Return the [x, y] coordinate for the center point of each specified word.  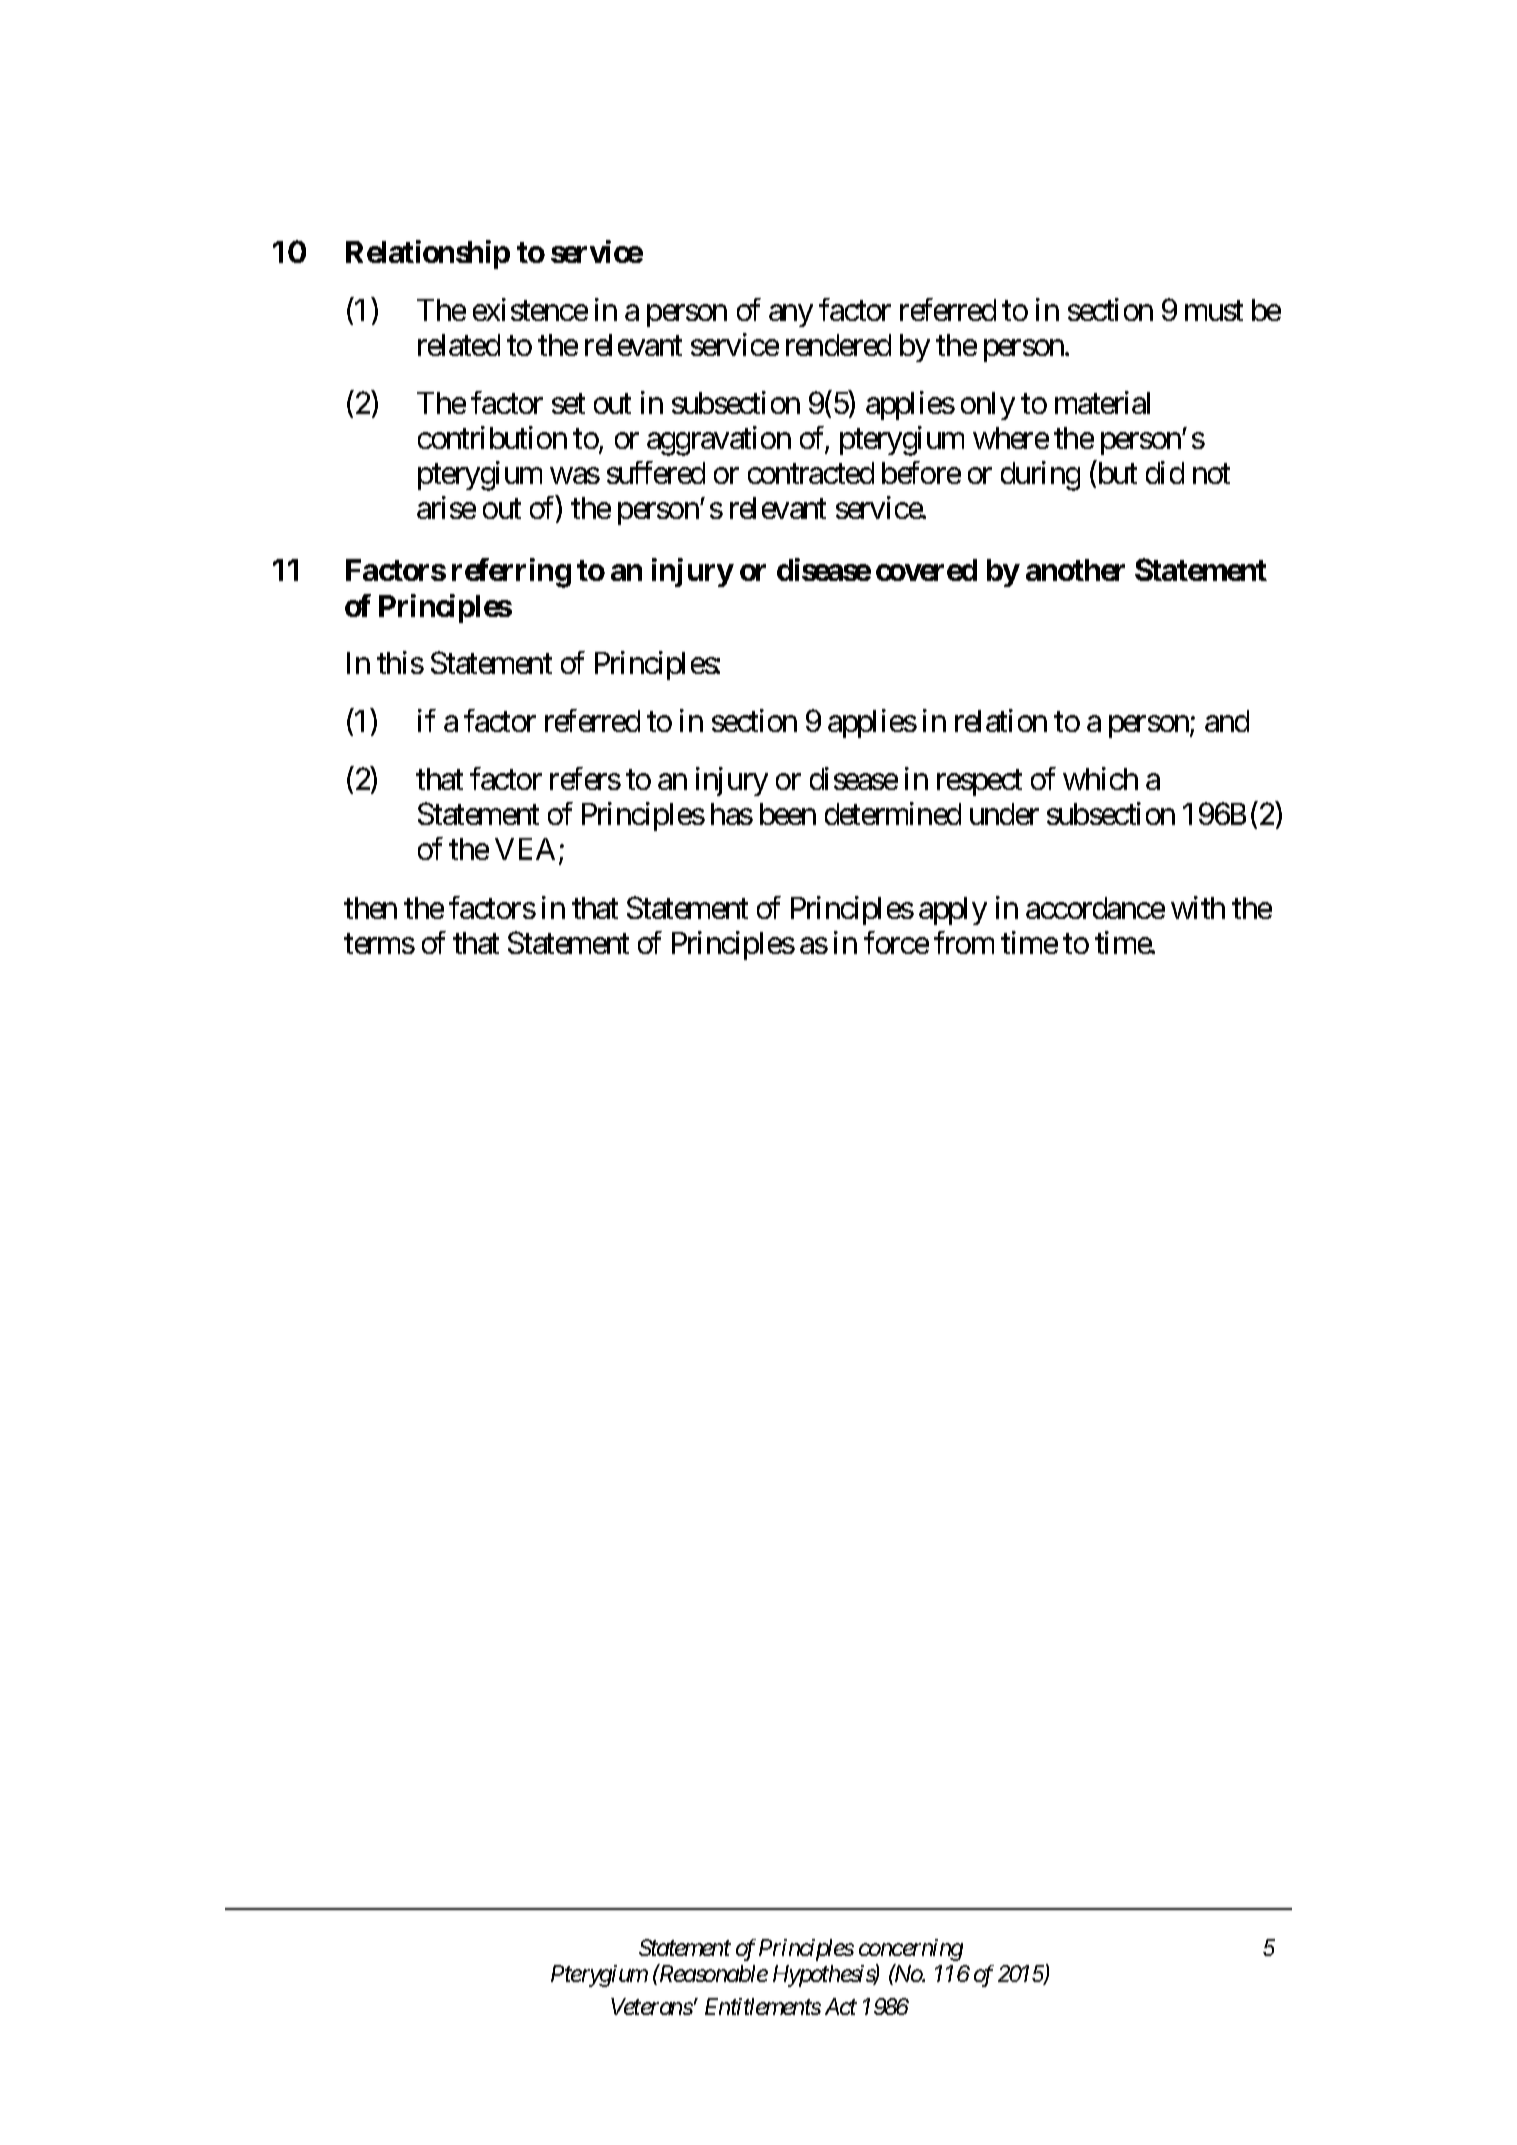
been [788, 814]
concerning [911, 1950]
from [964, 942]
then [370, 908]
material [1102, 402]
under [1004, 814]
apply [953, 911]
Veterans [652, 2007]
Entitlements [763, 2006]
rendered [838, 345]
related [459, 345]
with [1198, 907]
